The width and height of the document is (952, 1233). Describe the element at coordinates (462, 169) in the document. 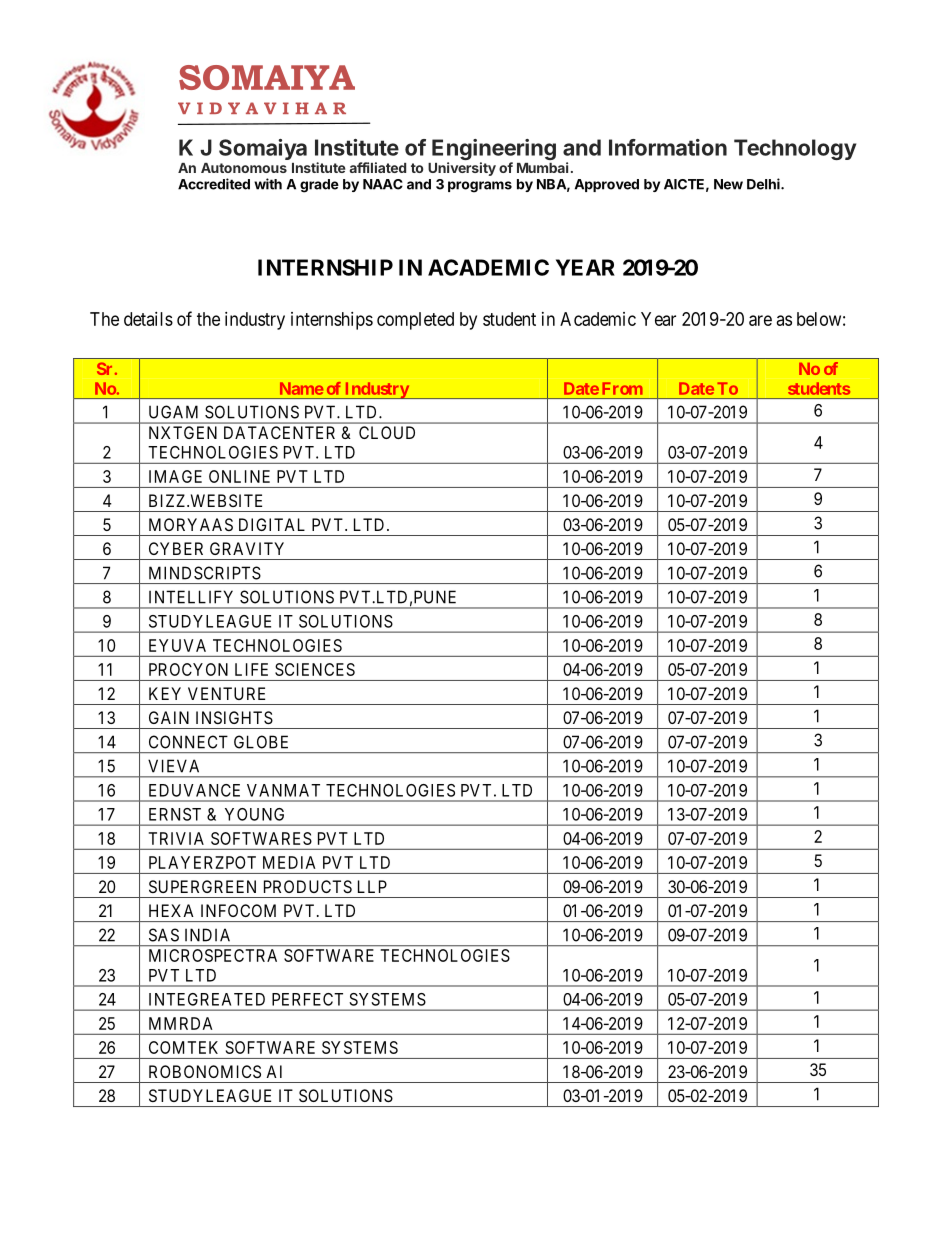

I see `University` at that location.
